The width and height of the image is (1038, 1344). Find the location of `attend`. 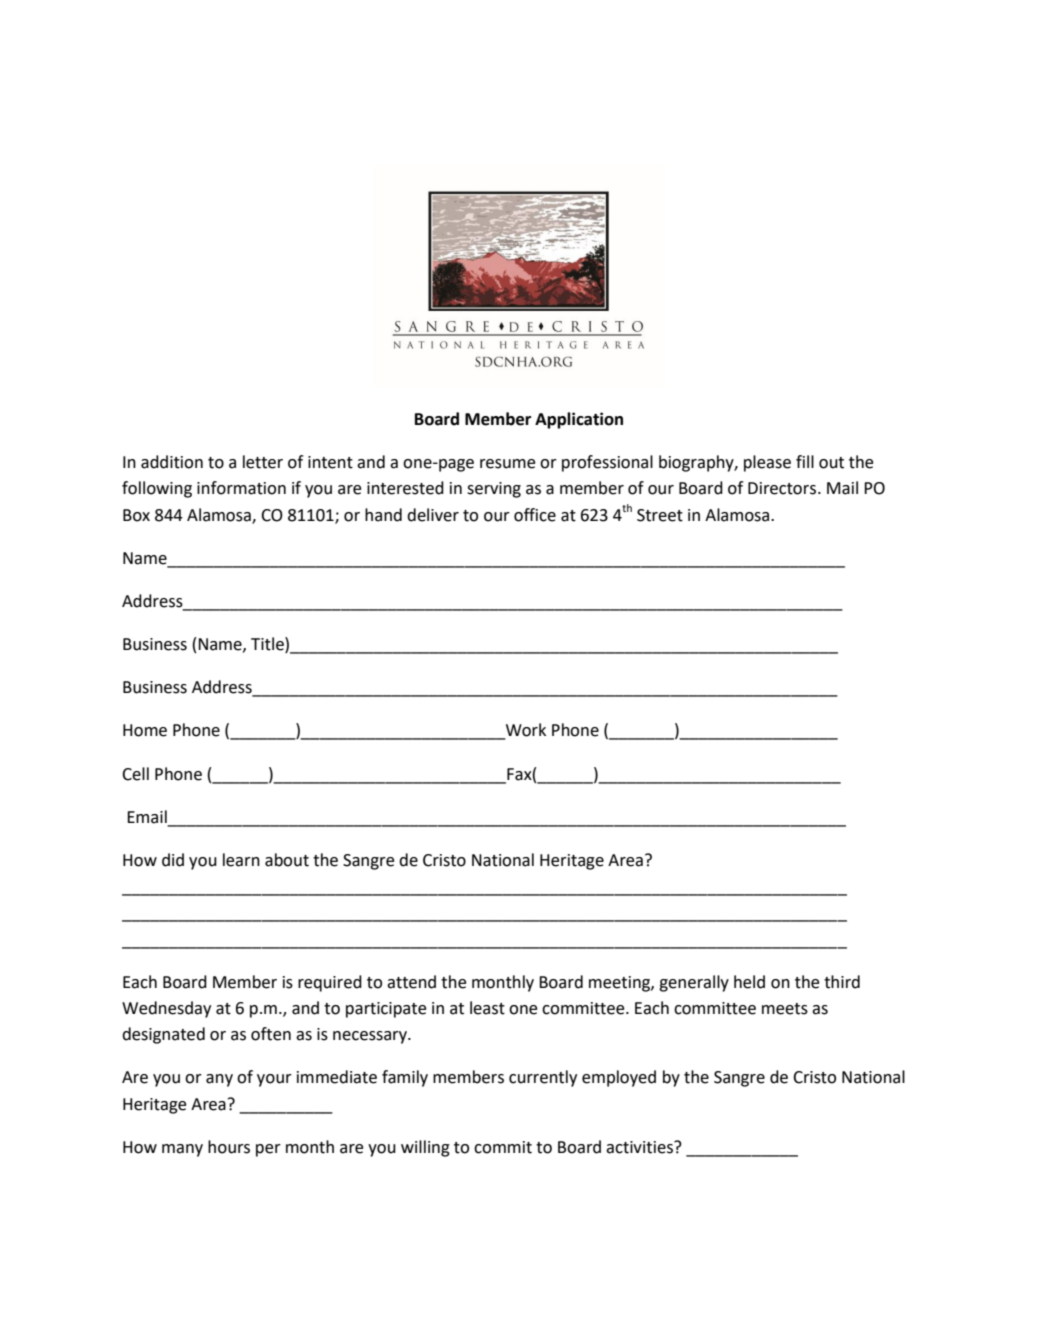

attend is located at coordinates (411, 982).
